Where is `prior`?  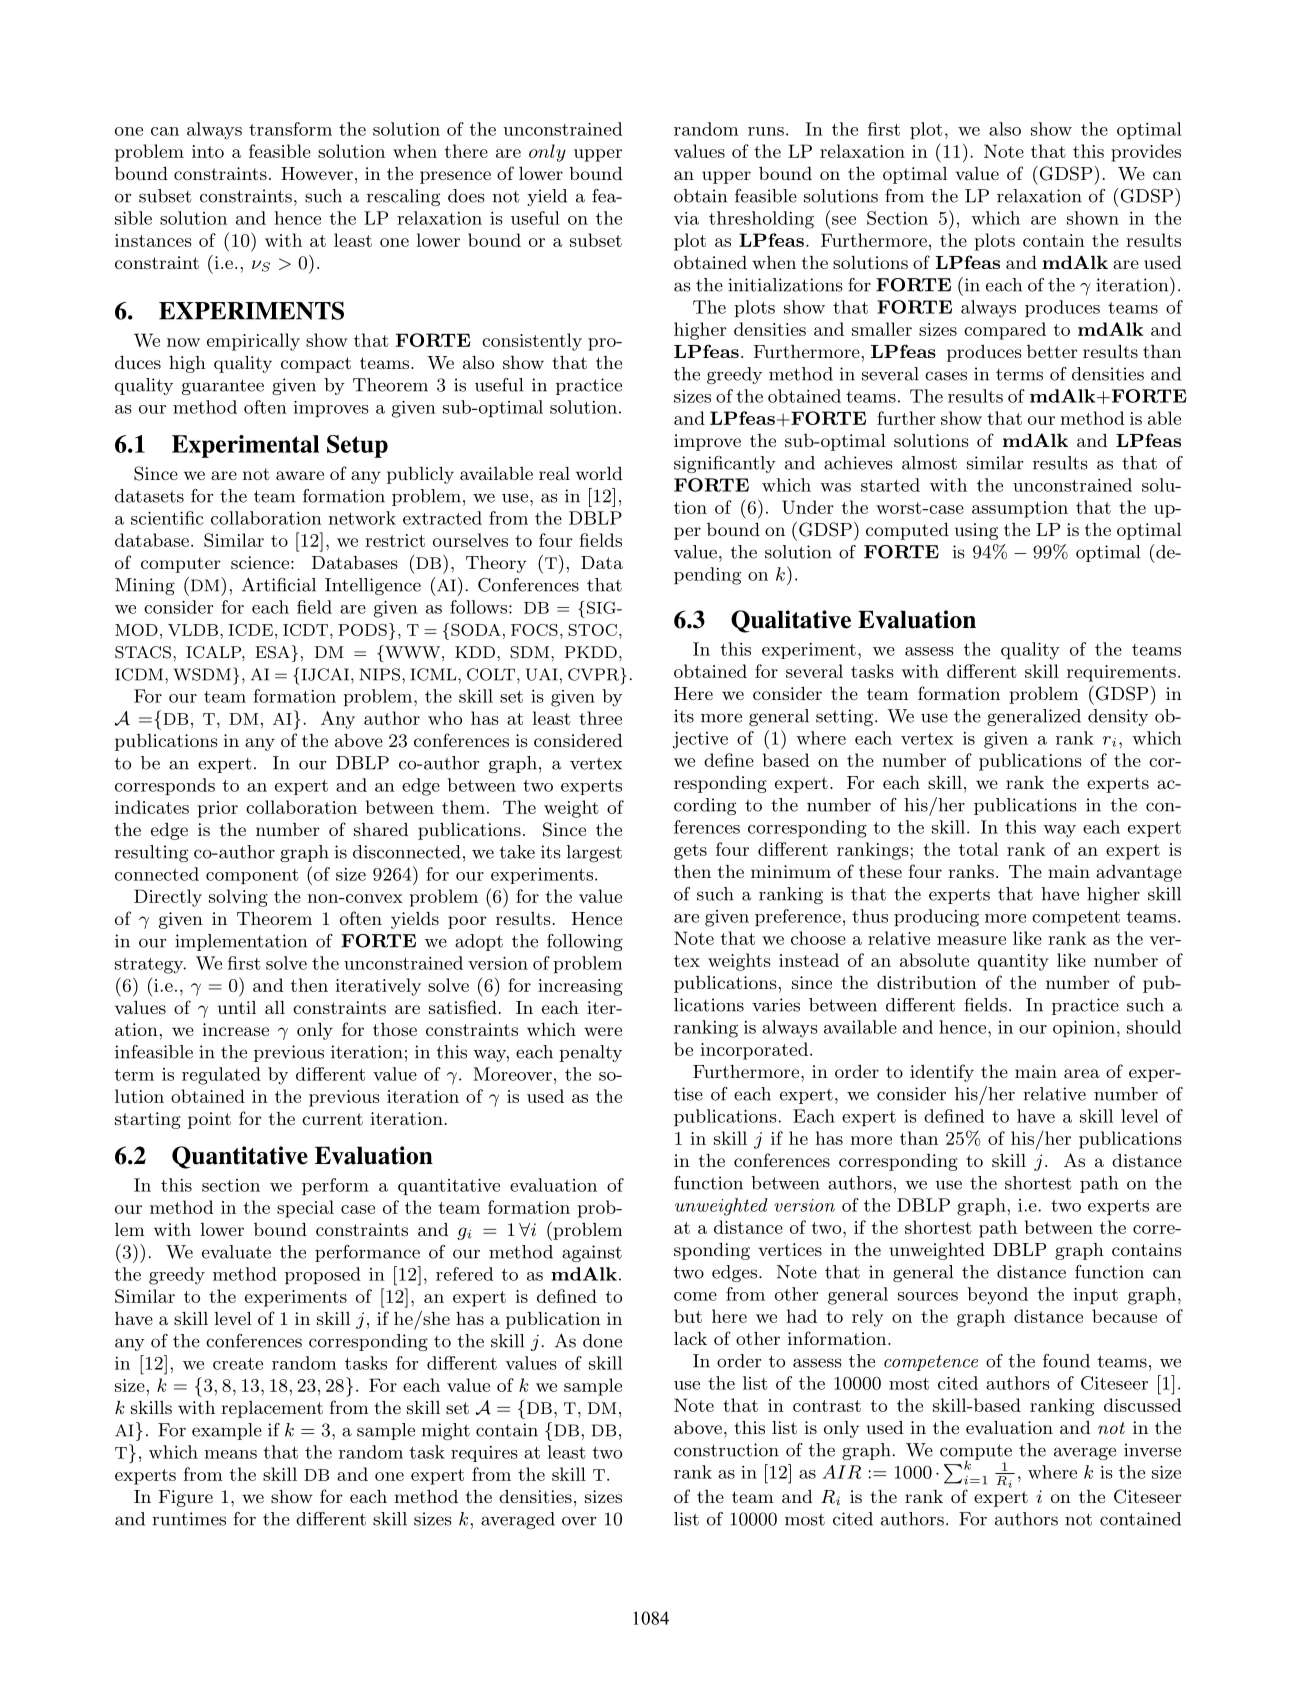 prior is located at coordinates (217, 809).
